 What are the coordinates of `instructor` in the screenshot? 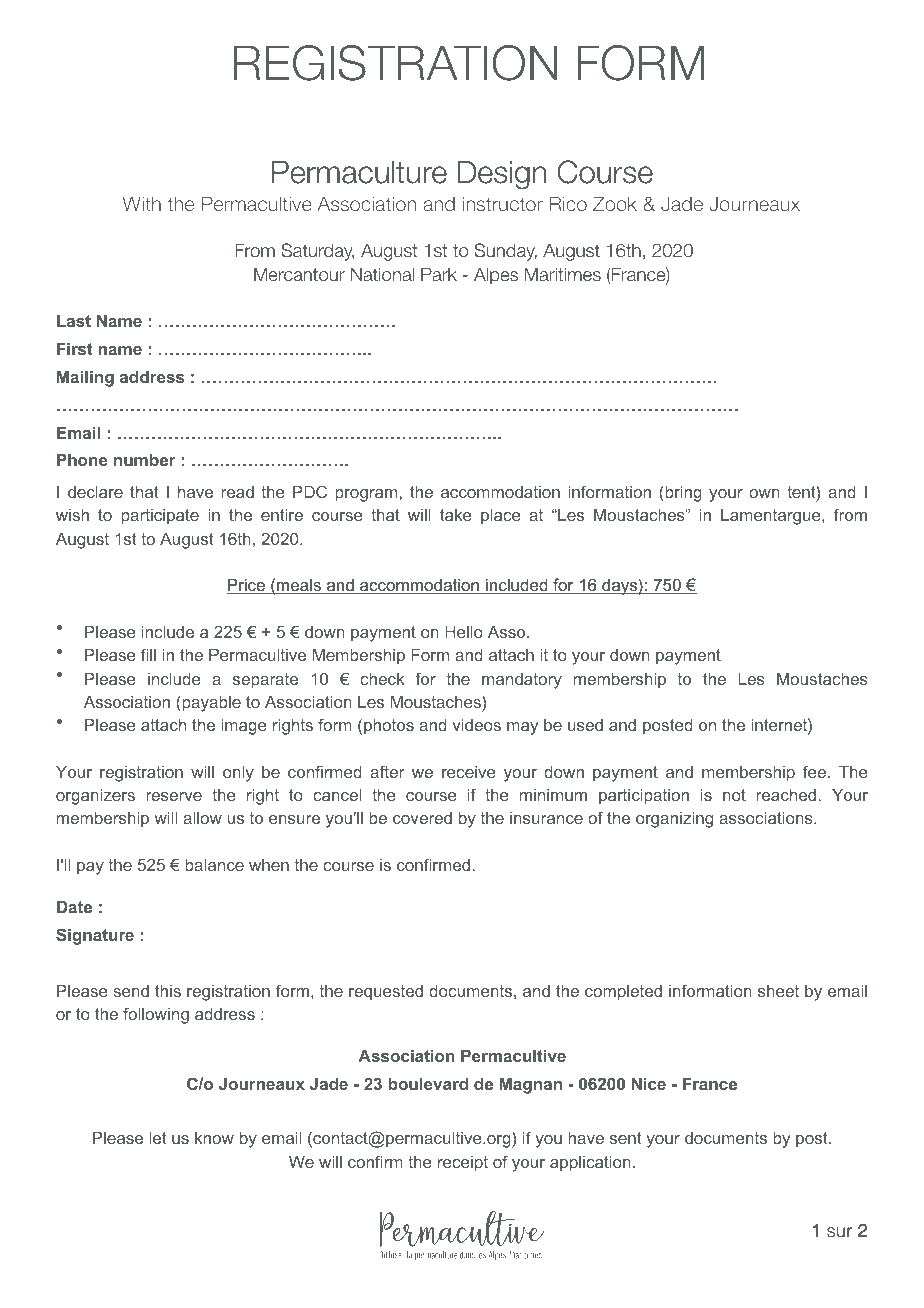 It's located at (503, 203).
